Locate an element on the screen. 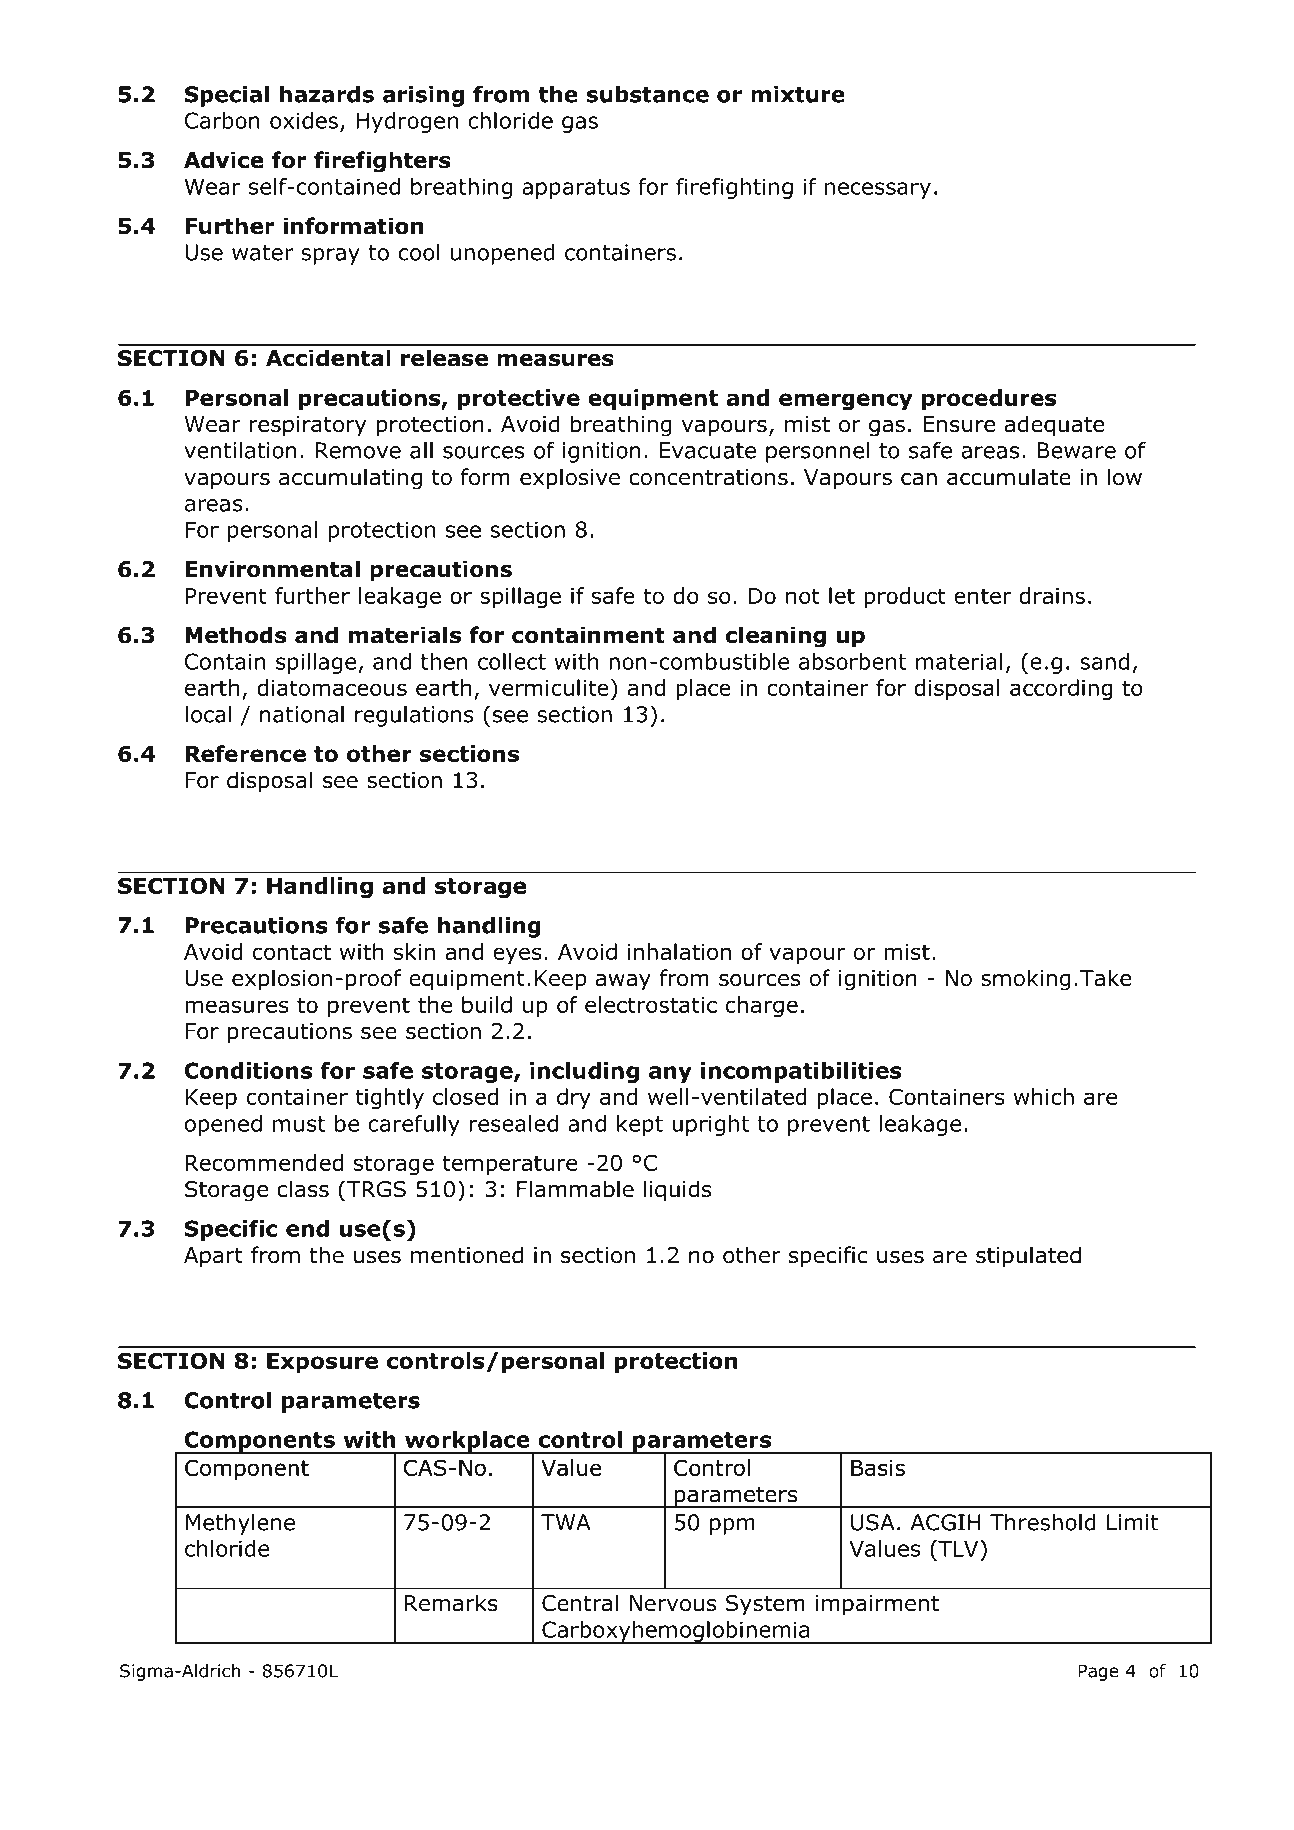 The height and width of the screenshot is (1830, 1294). Remarks is located at coordinates (451, 1603).
